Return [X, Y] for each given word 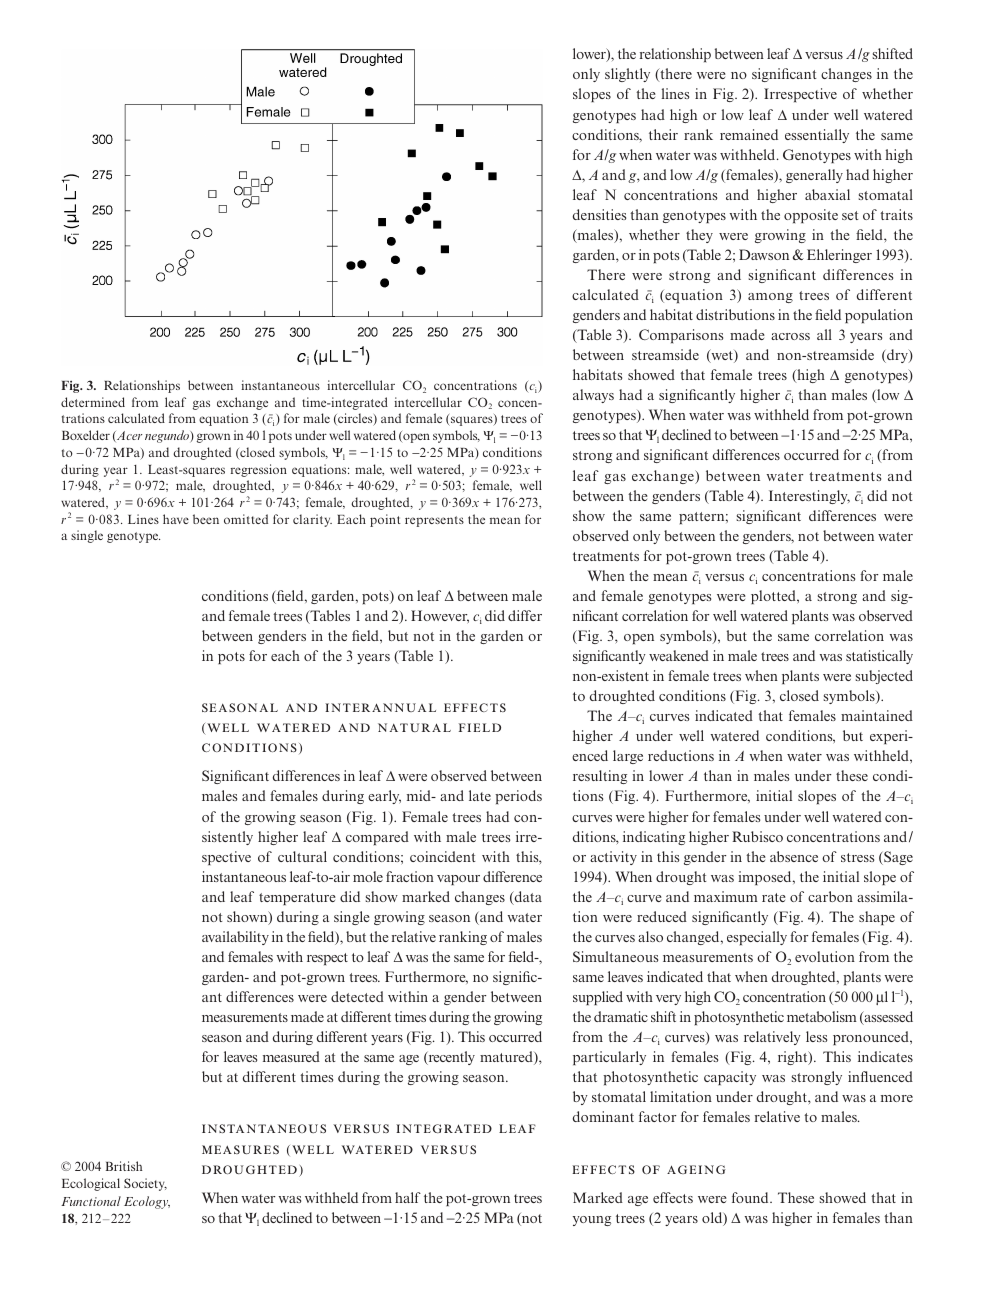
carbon [830, 896]
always [593, 396]
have [176, 519]
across [790, 336]
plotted [774, 597]
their [663, 134]
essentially [817, 136]
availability [235, 938]
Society [145, 1184]
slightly [627, 75]
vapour [458, 880]
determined [93, 402]
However [440, 616]
